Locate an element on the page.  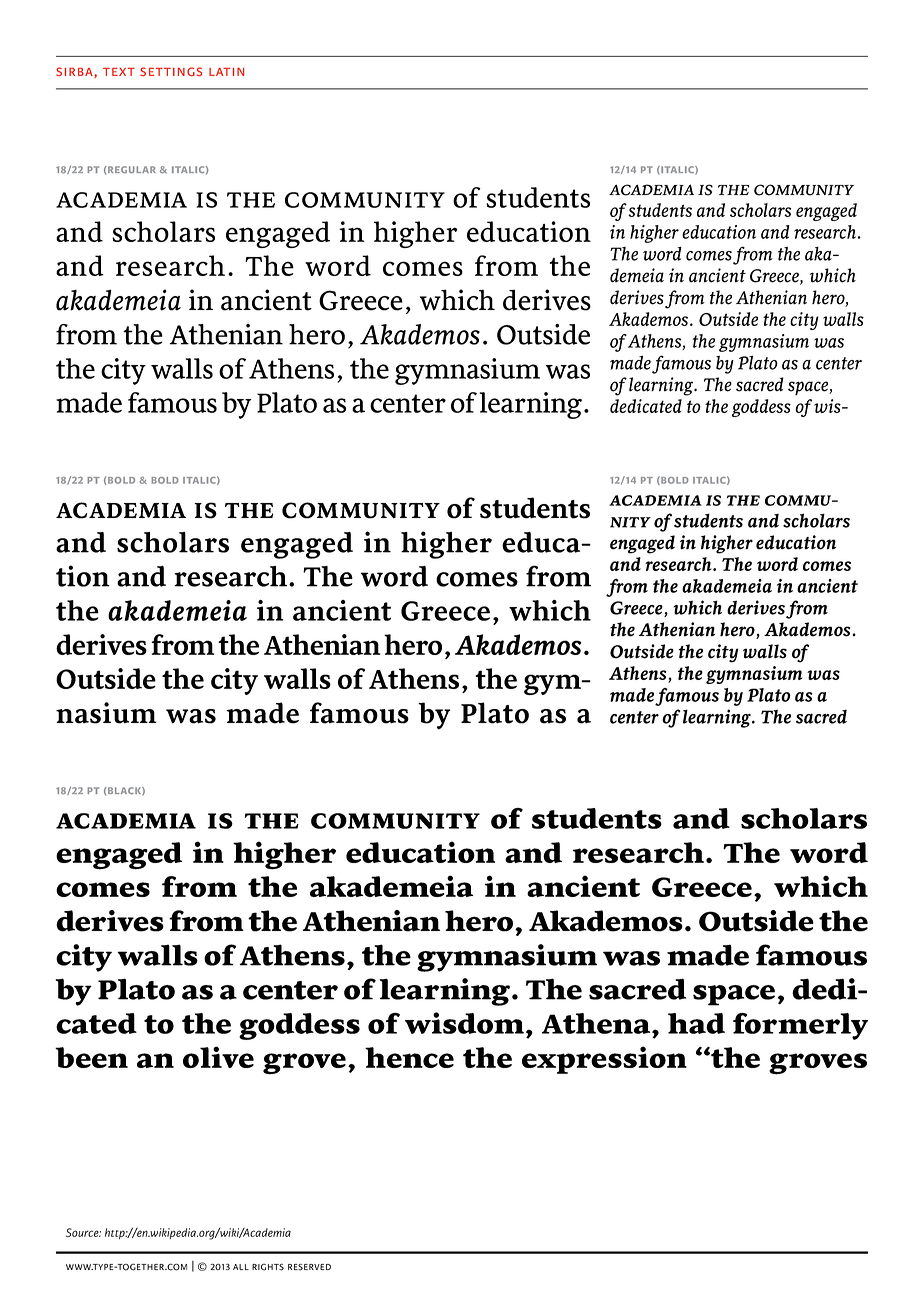
wisdom is located at coordinates (464, 1023).
